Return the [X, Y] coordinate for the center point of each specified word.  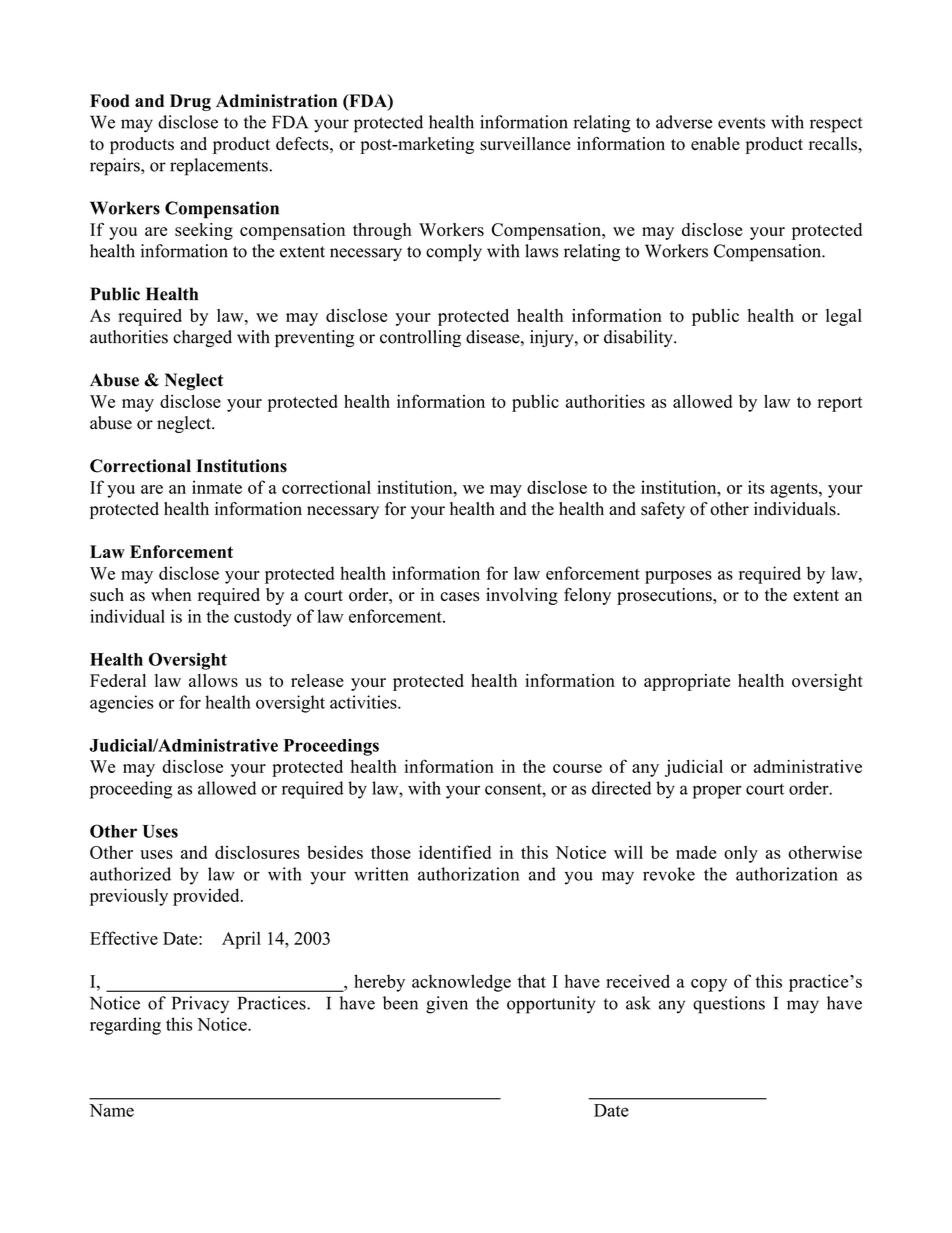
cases [460, 597]
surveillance [525, 144]
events [741, 123]
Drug [190, 102]
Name [111, 1110]
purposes [678, 577]
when [171, 594]
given [447, 1005]
